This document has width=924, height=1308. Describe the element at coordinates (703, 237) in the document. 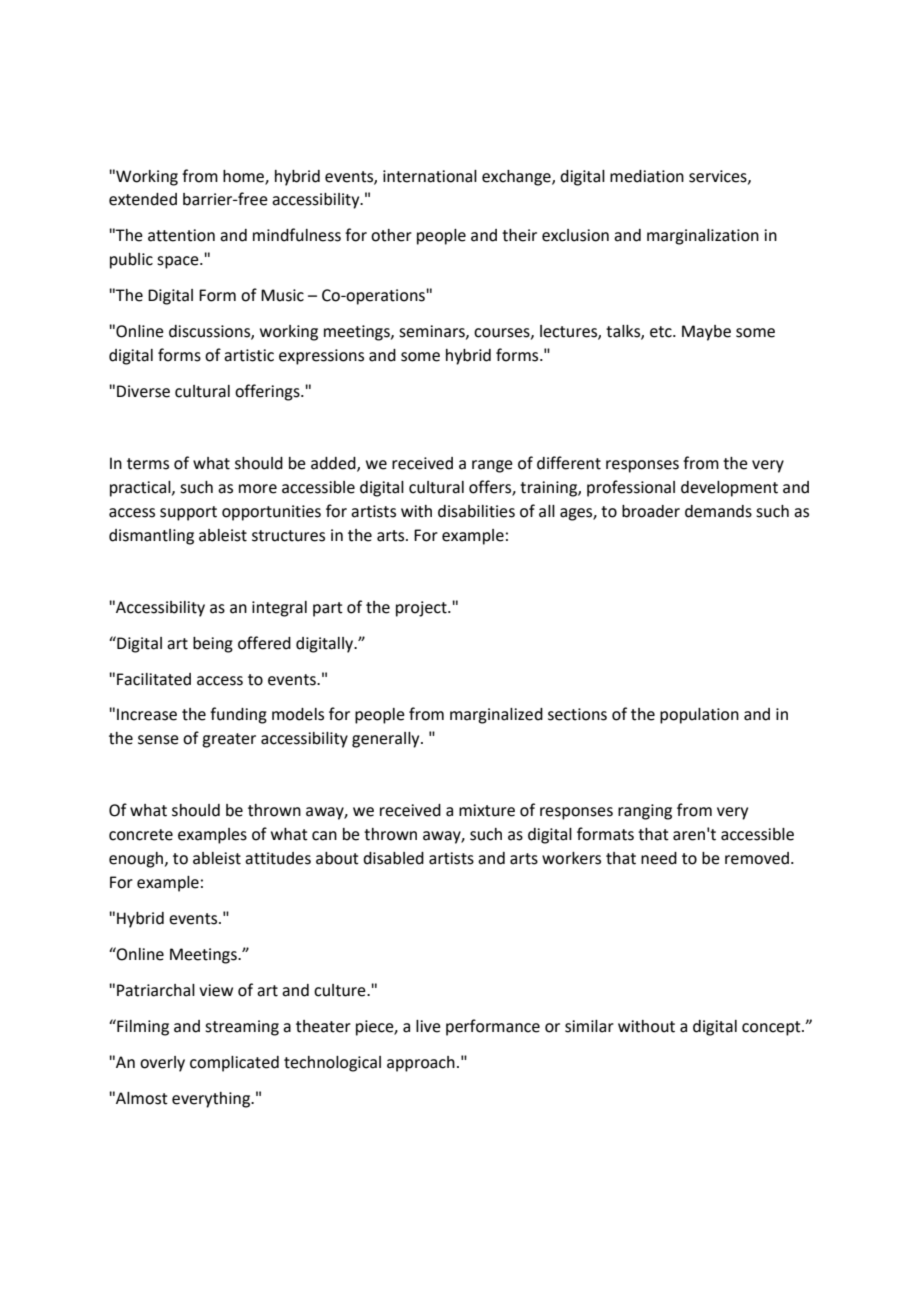

I see `marginalization` at that location.
